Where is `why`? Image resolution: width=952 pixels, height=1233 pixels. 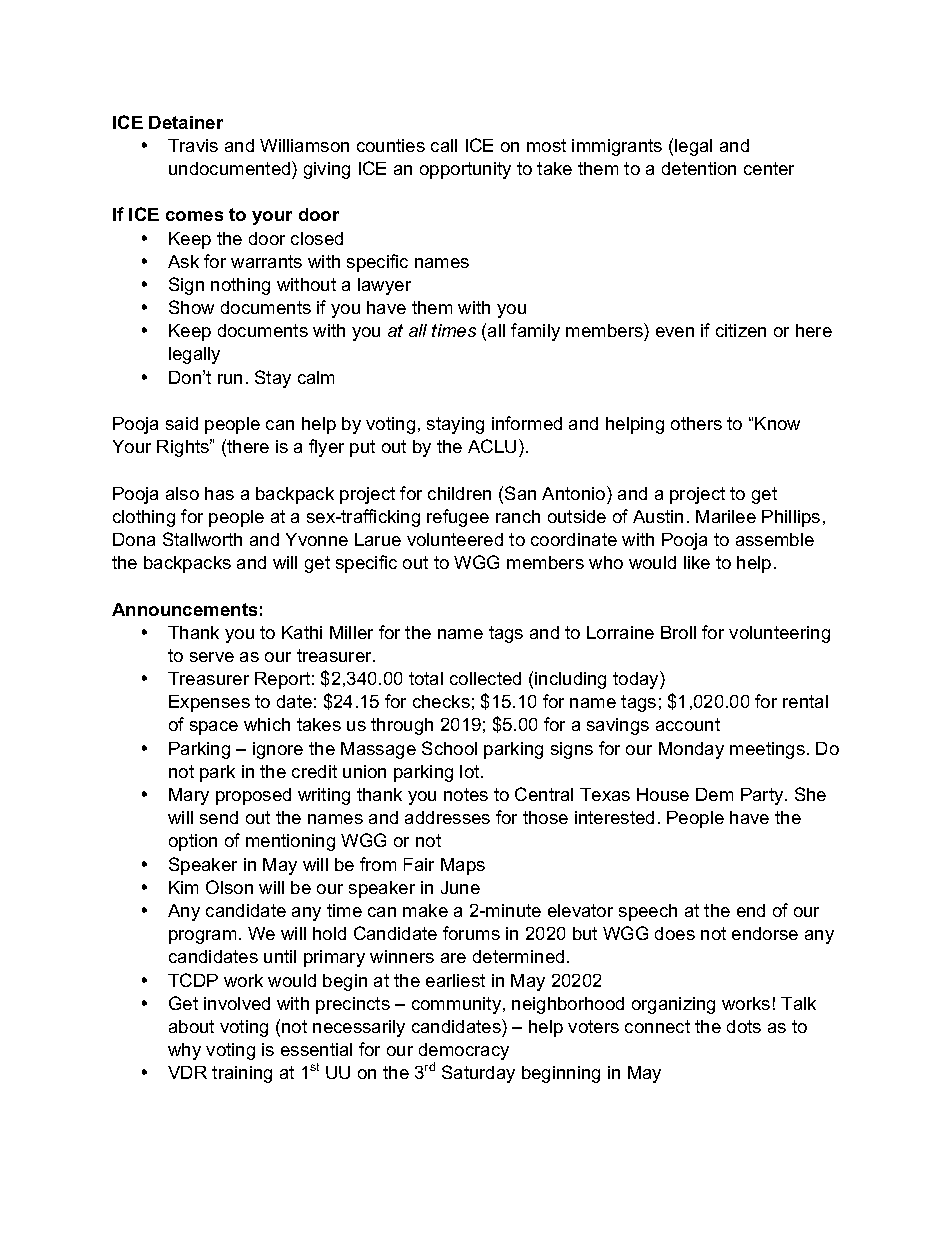 why is located at coordinates (184, 1051).
